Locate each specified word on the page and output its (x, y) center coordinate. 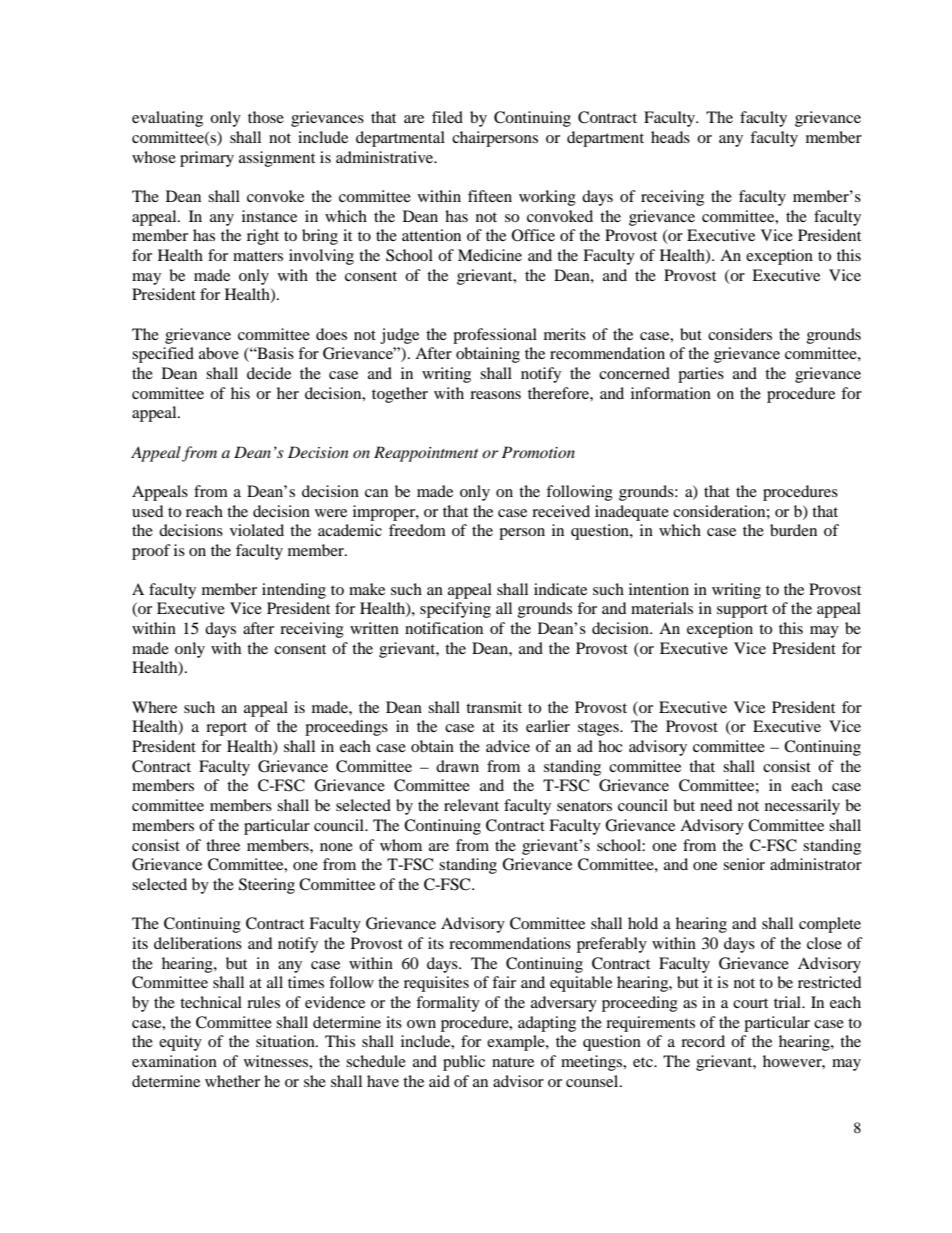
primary (207, 159)
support (742, 611)
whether (232, 1081)
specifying (455, 610)
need (716, 805)
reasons (495, 395)
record (703, 1041)
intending (294, 591)
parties (701, 375)
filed (447, 117)
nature (513, 1062)
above (219, 353)
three (223, 845)
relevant (471, 805)
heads (670, 137)
